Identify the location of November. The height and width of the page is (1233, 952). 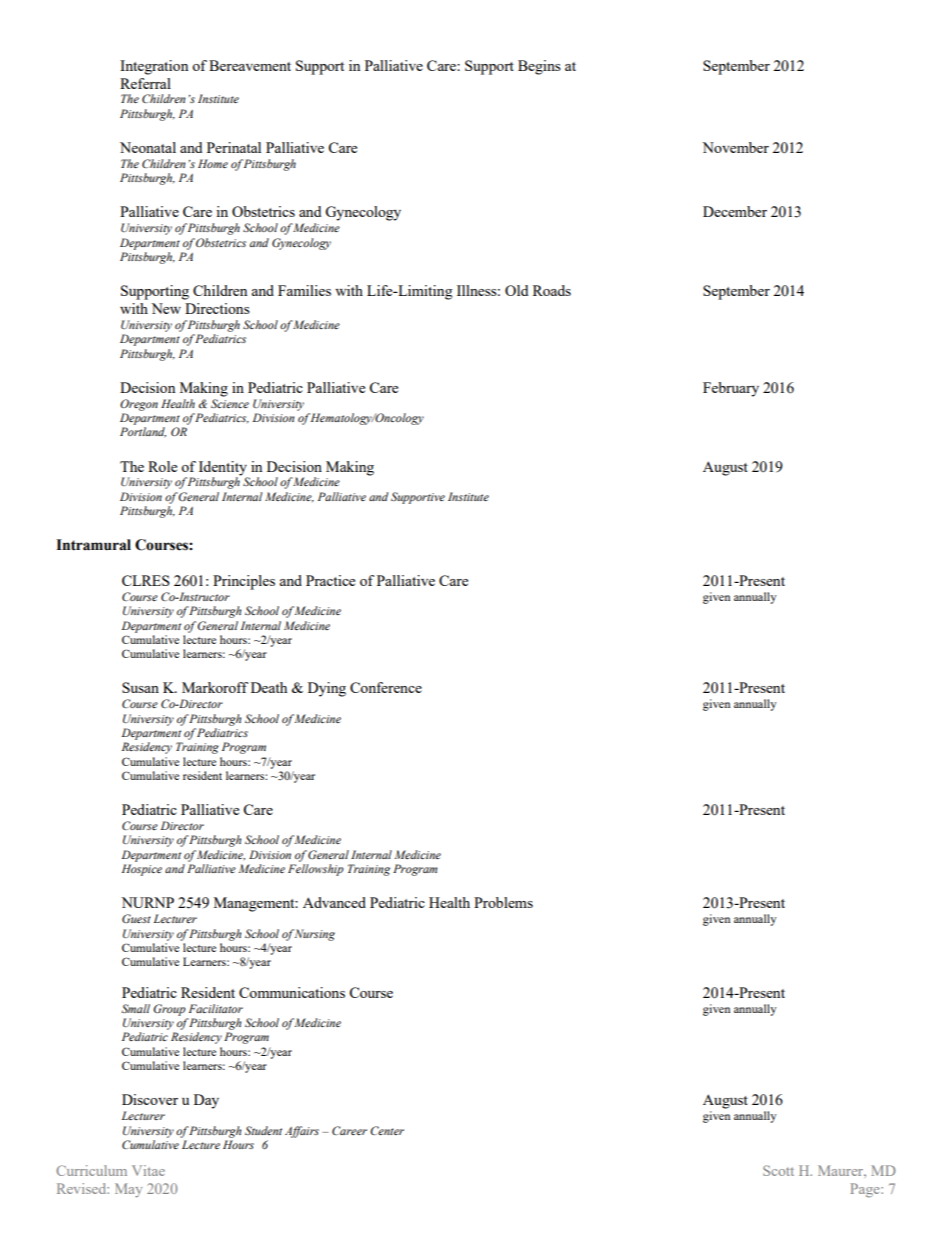
(735, 147).
